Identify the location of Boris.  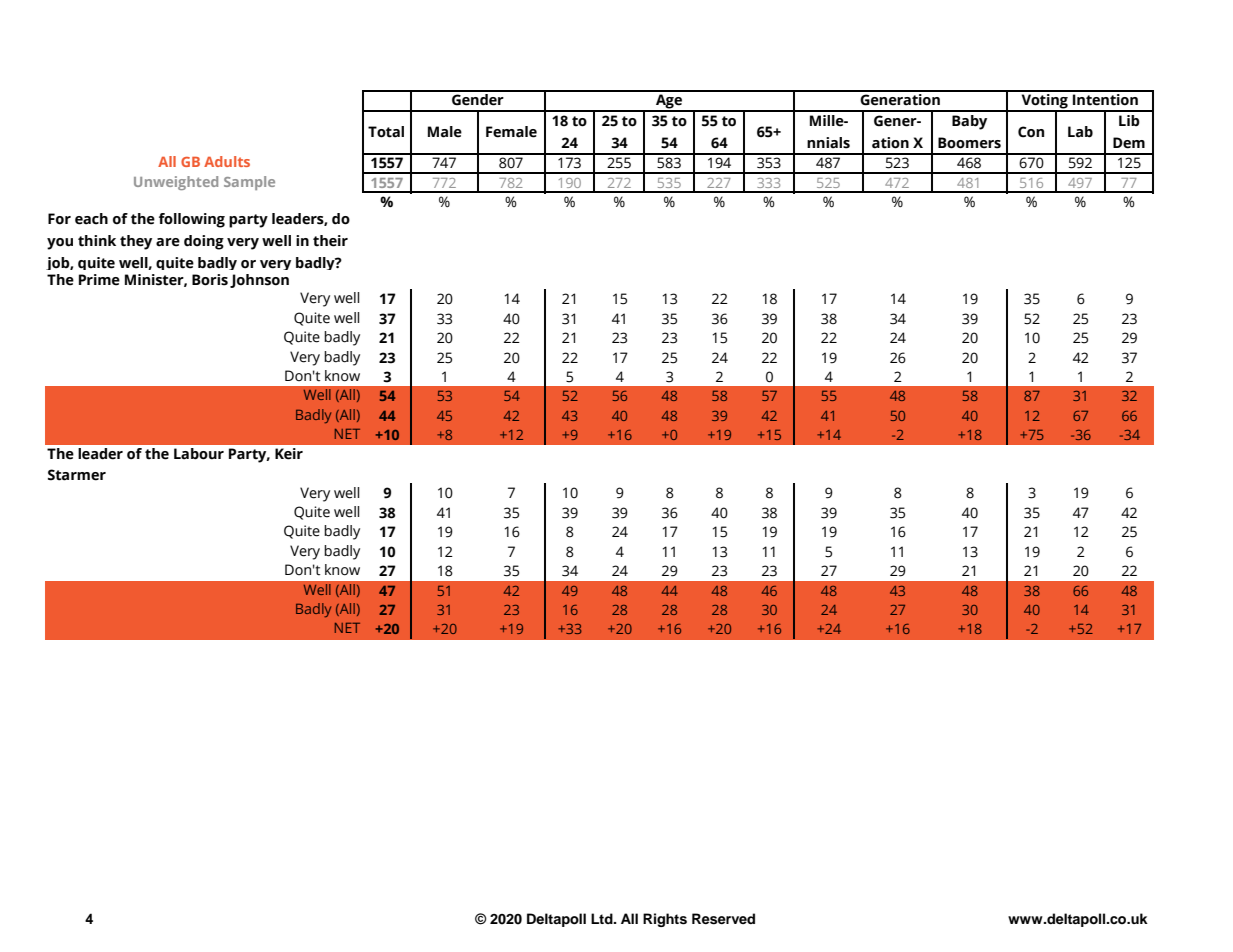
(210, 280).
